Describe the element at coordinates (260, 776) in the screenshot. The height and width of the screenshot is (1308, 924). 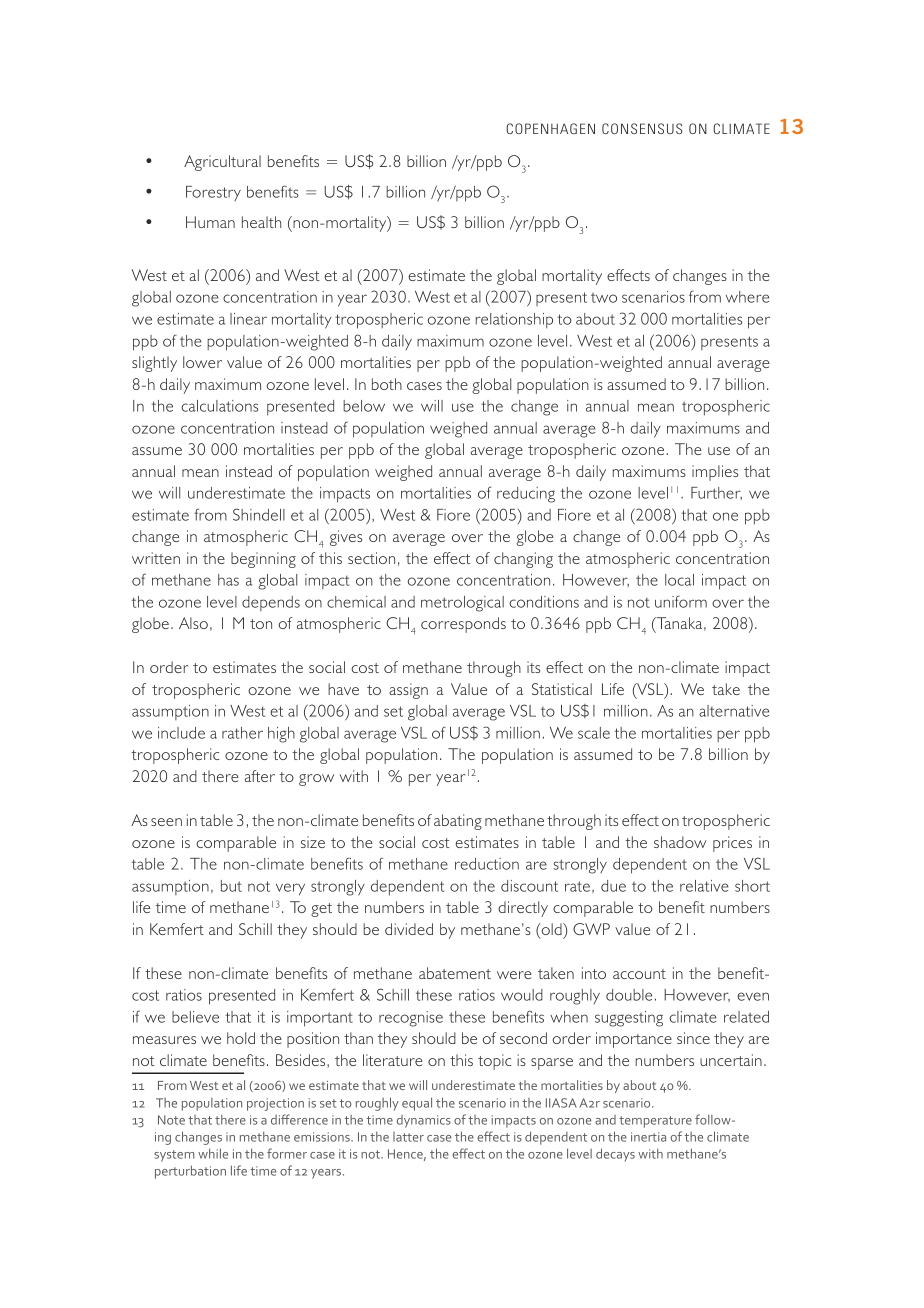
I see `after` at that location.
